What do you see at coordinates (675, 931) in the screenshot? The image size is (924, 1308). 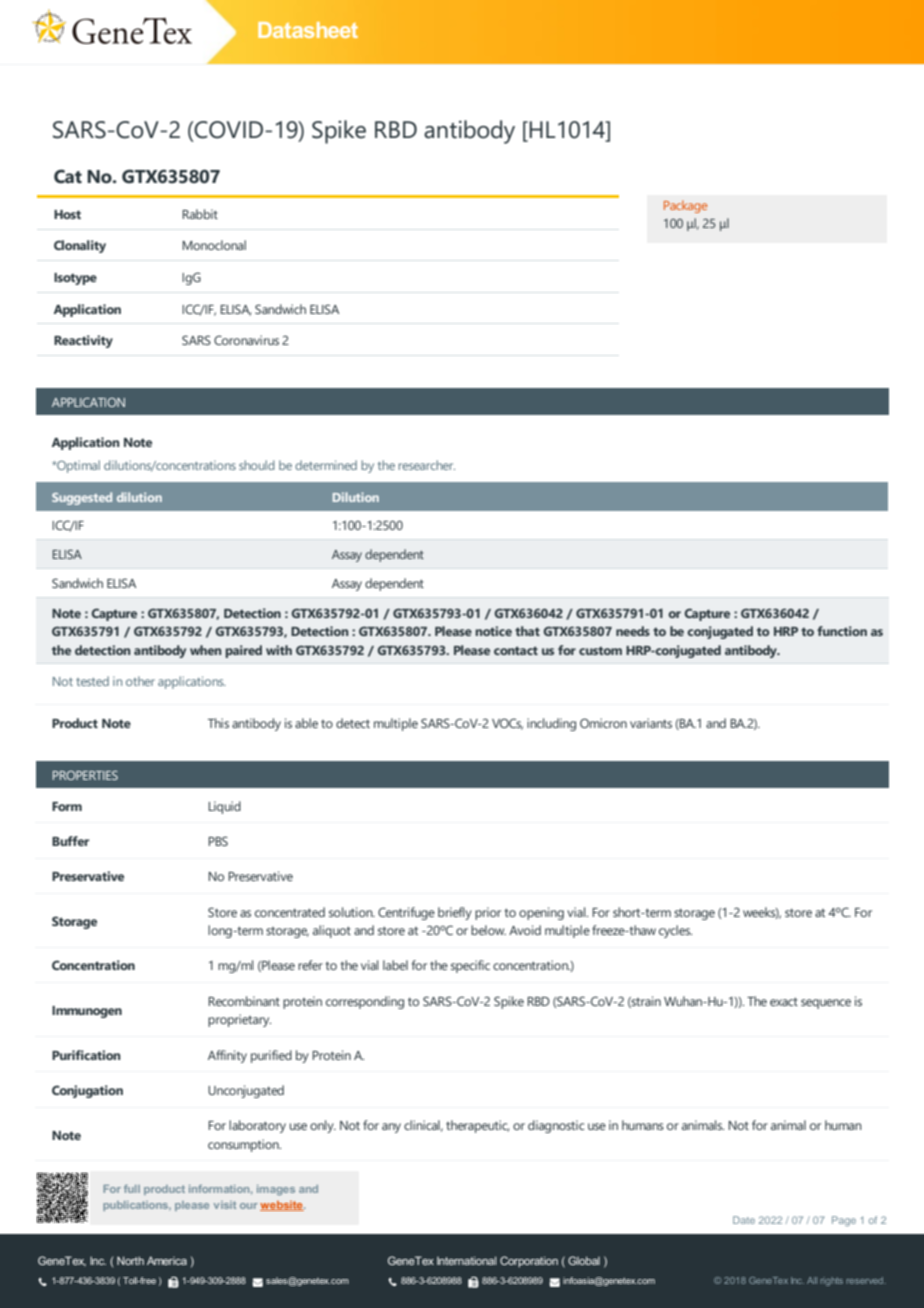 I see `cycles` at bounding box center [675, 931].
